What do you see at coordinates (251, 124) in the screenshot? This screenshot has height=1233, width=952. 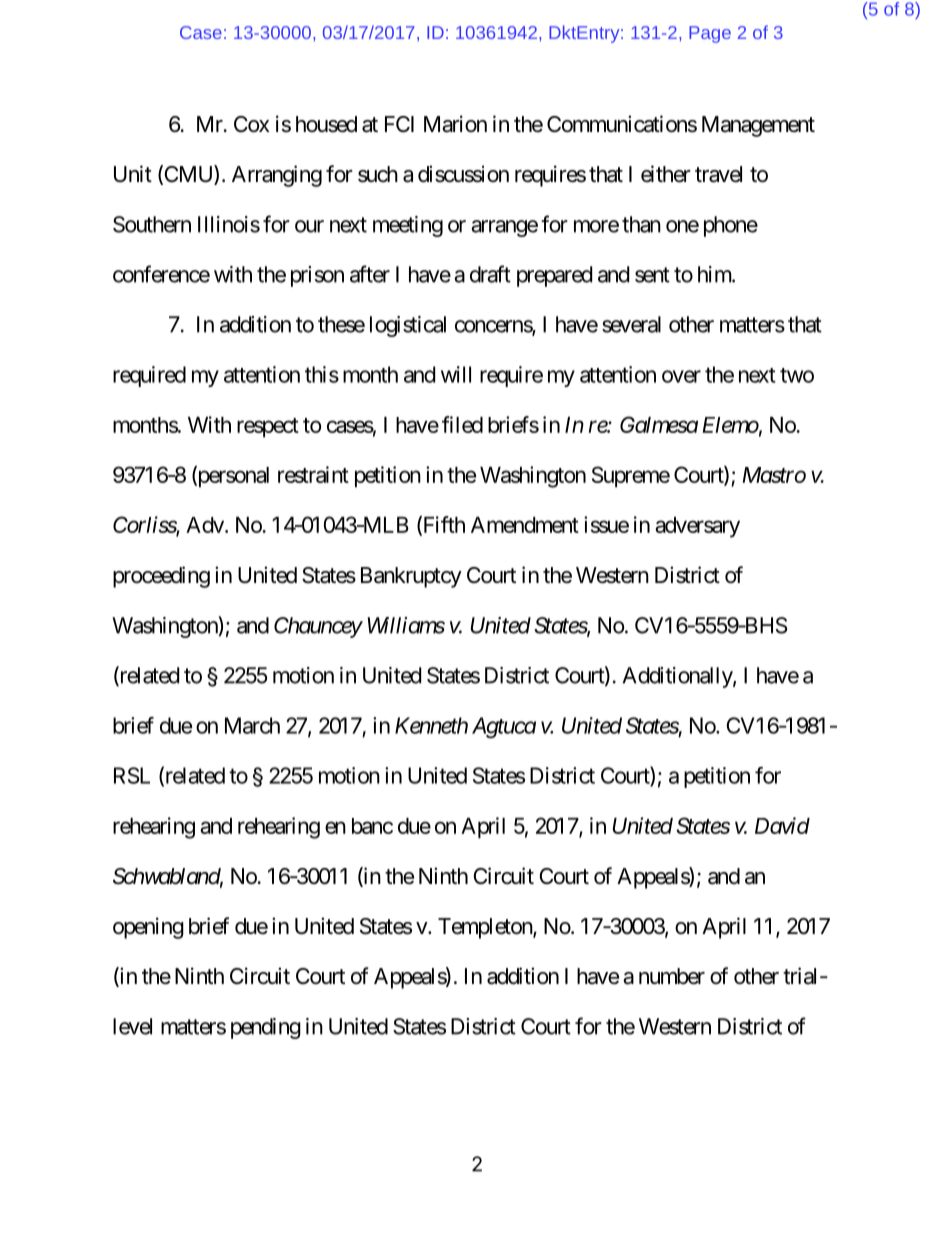 I see `Cox` at bounding box center [251, 124].
